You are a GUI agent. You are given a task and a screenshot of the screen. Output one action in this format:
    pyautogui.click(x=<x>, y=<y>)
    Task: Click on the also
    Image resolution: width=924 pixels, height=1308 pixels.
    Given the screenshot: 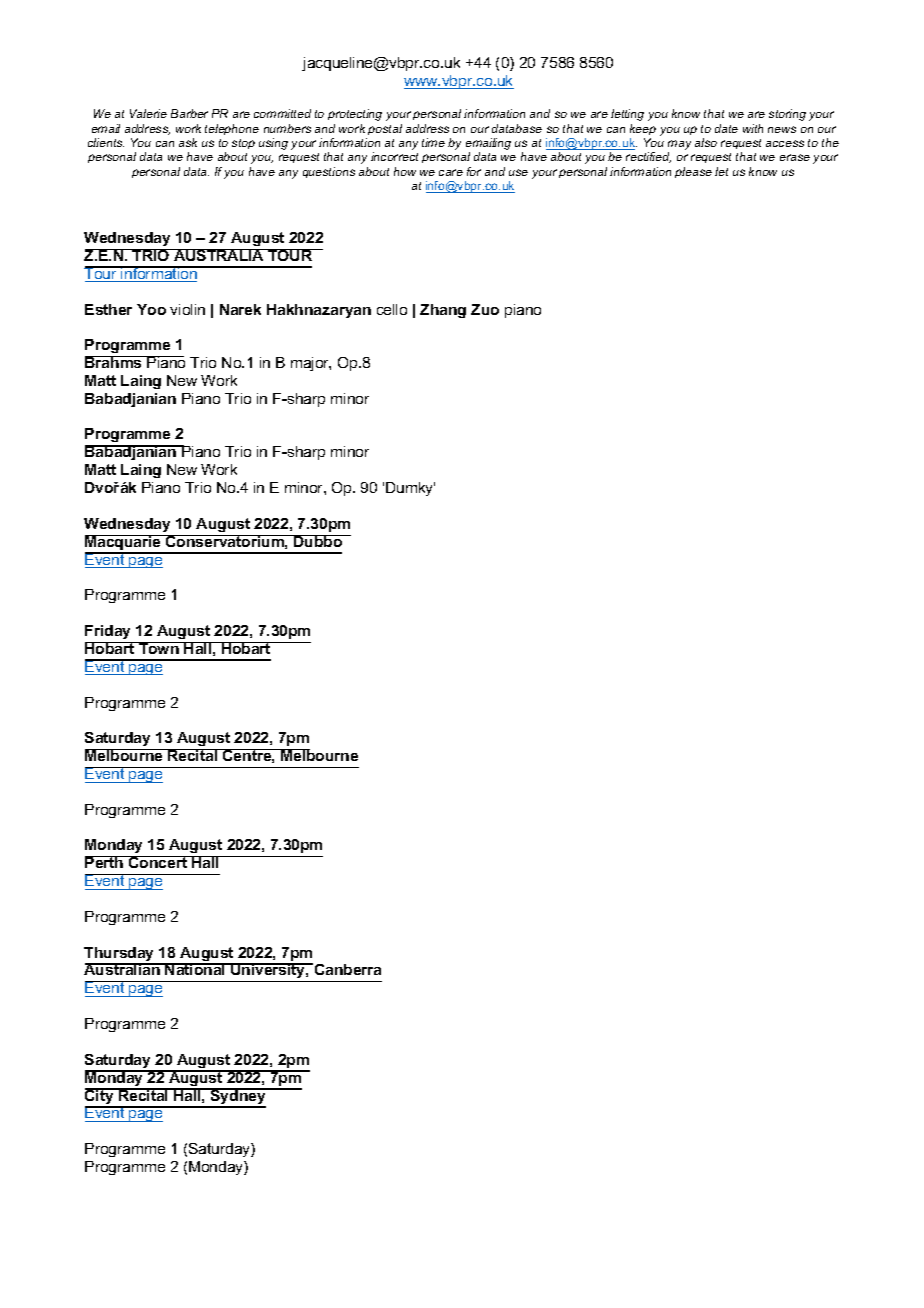 What is the action you would take?
    pyautogui.click(x=706, y=142)
